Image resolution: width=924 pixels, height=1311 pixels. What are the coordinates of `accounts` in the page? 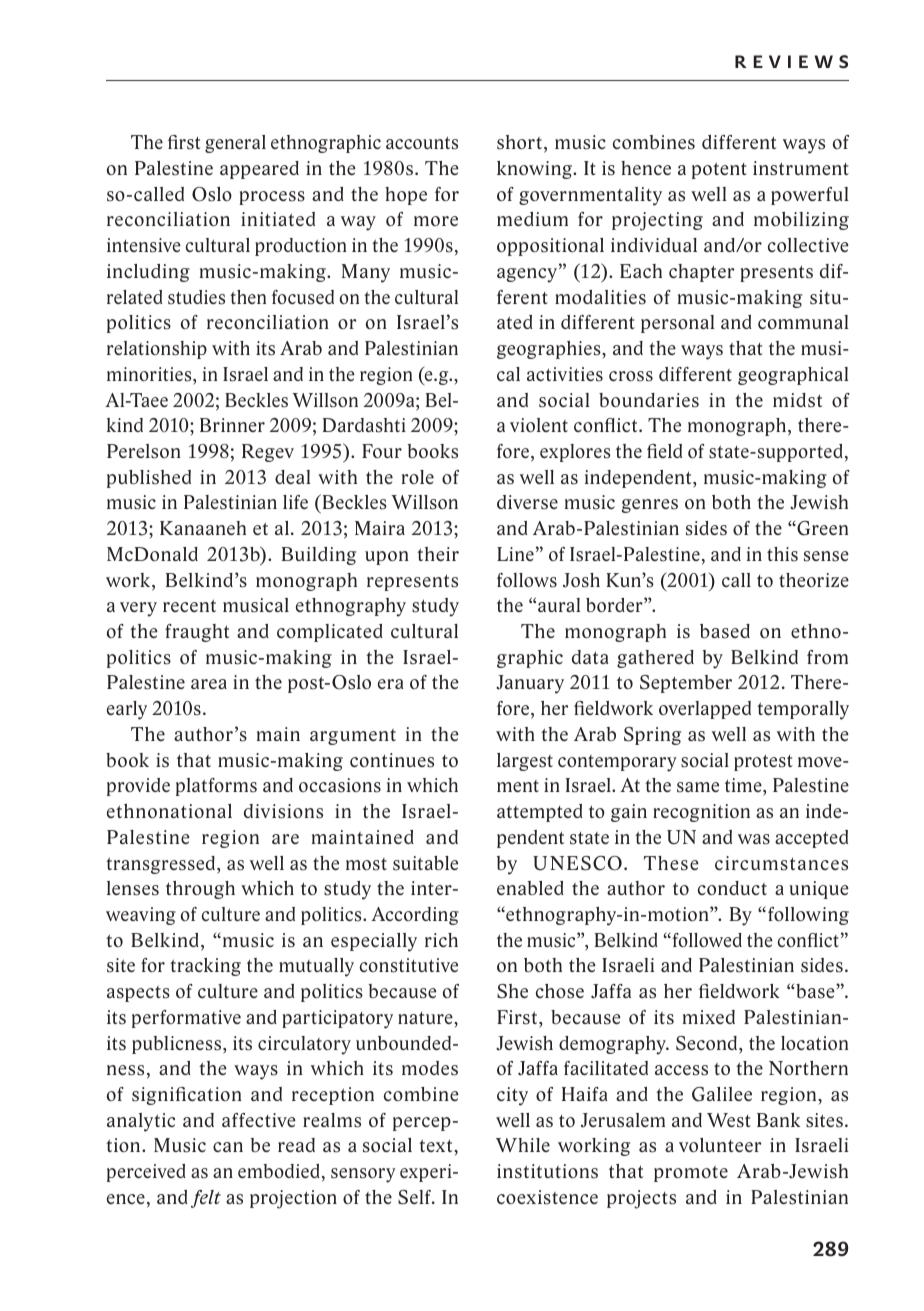 It's located at (422, 143).
